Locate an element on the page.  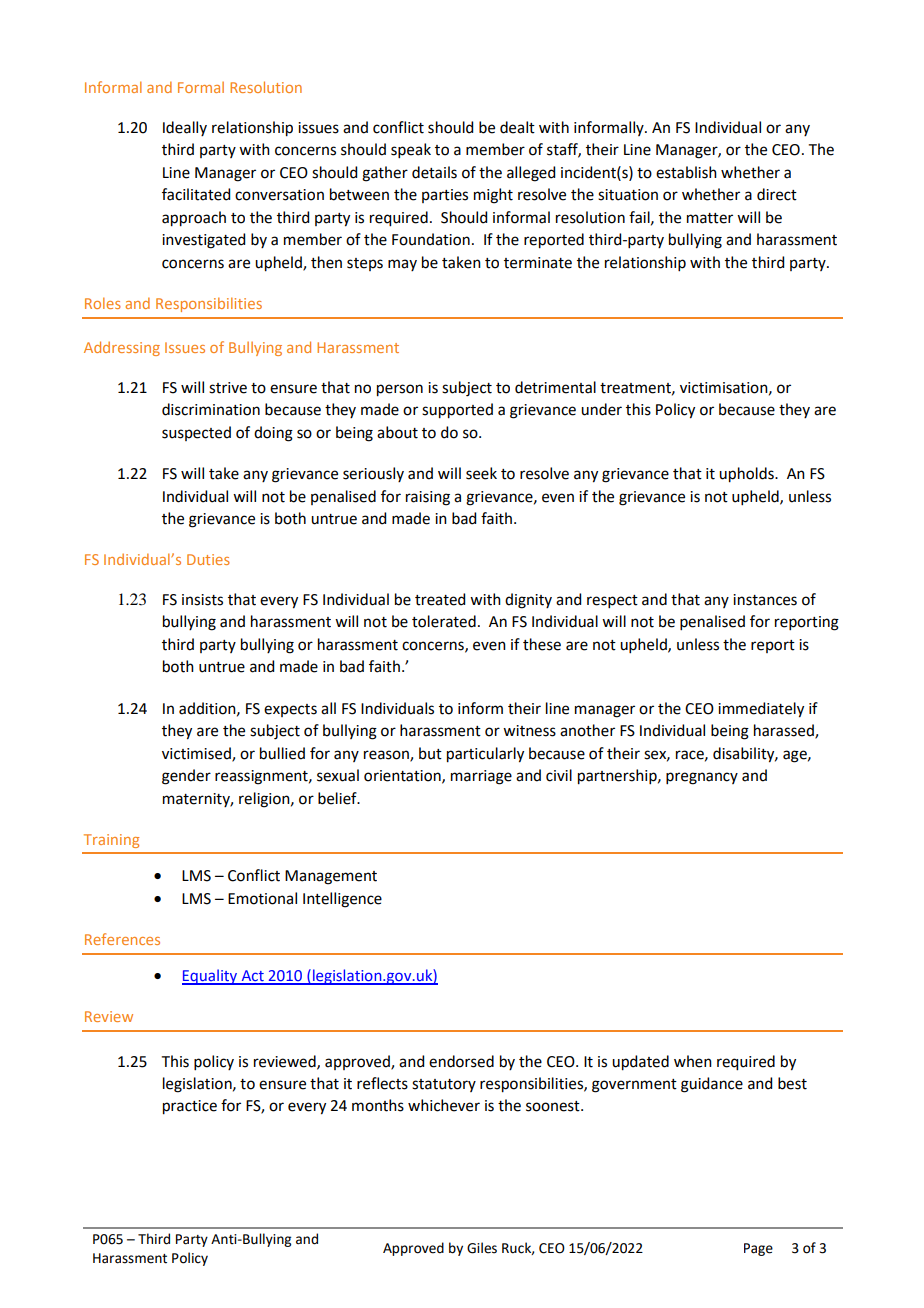
raising is located at coordinates (428, 498).
